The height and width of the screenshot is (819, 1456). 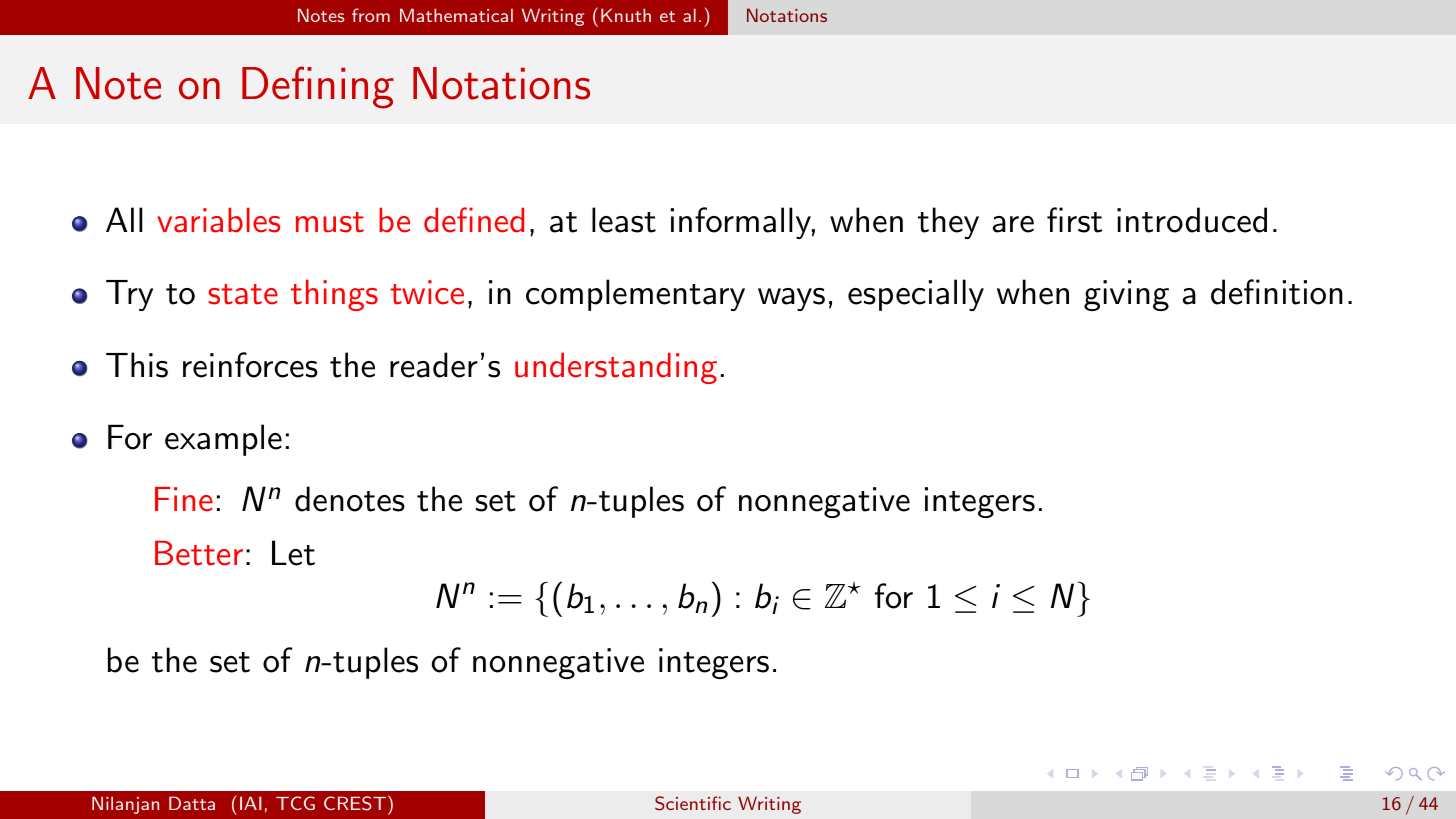 I want to click on introduced, so click(x=1192, y=220).
